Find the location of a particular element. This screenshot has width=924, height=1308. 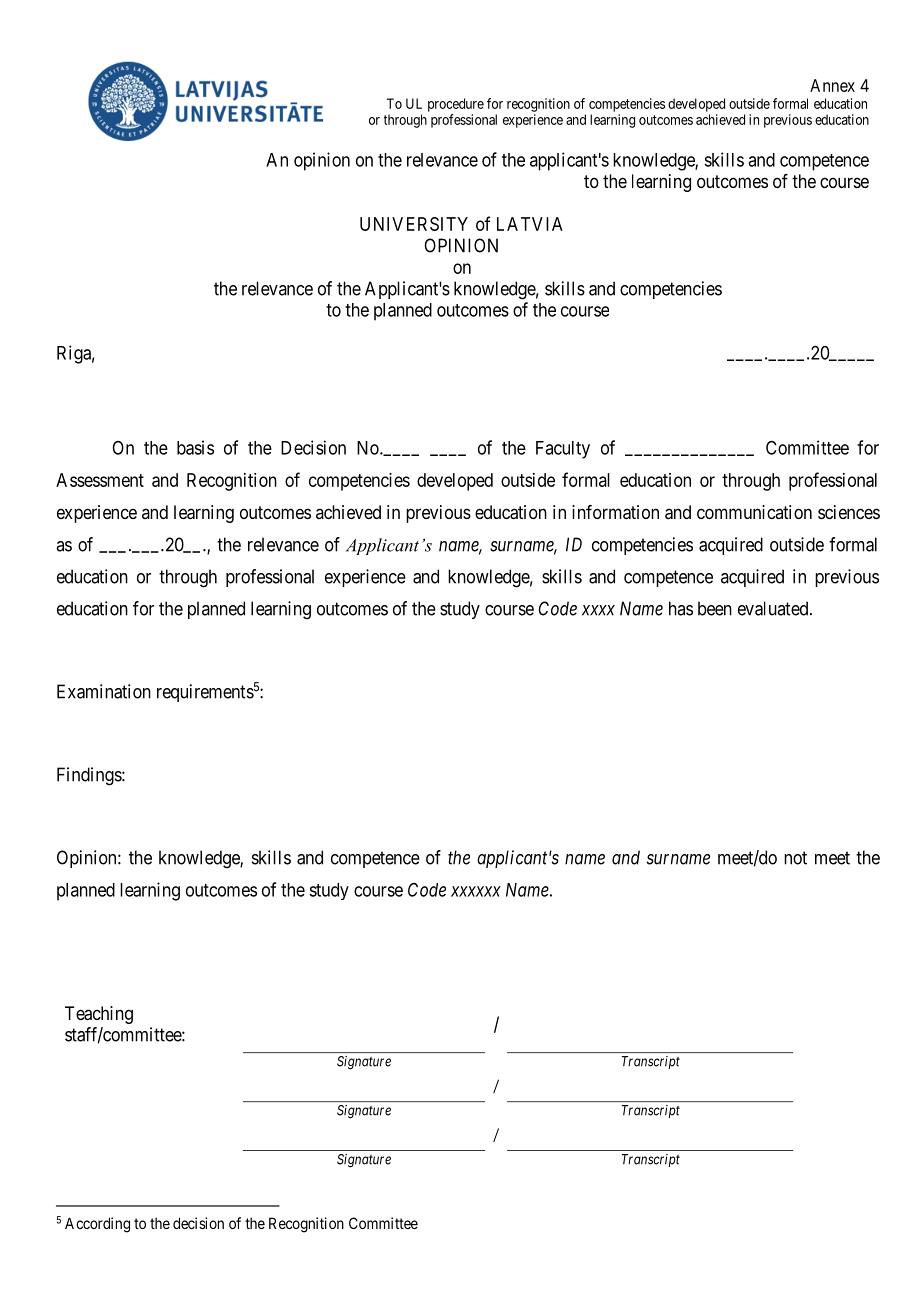

evaluated is located at coordinates (774, 608).
